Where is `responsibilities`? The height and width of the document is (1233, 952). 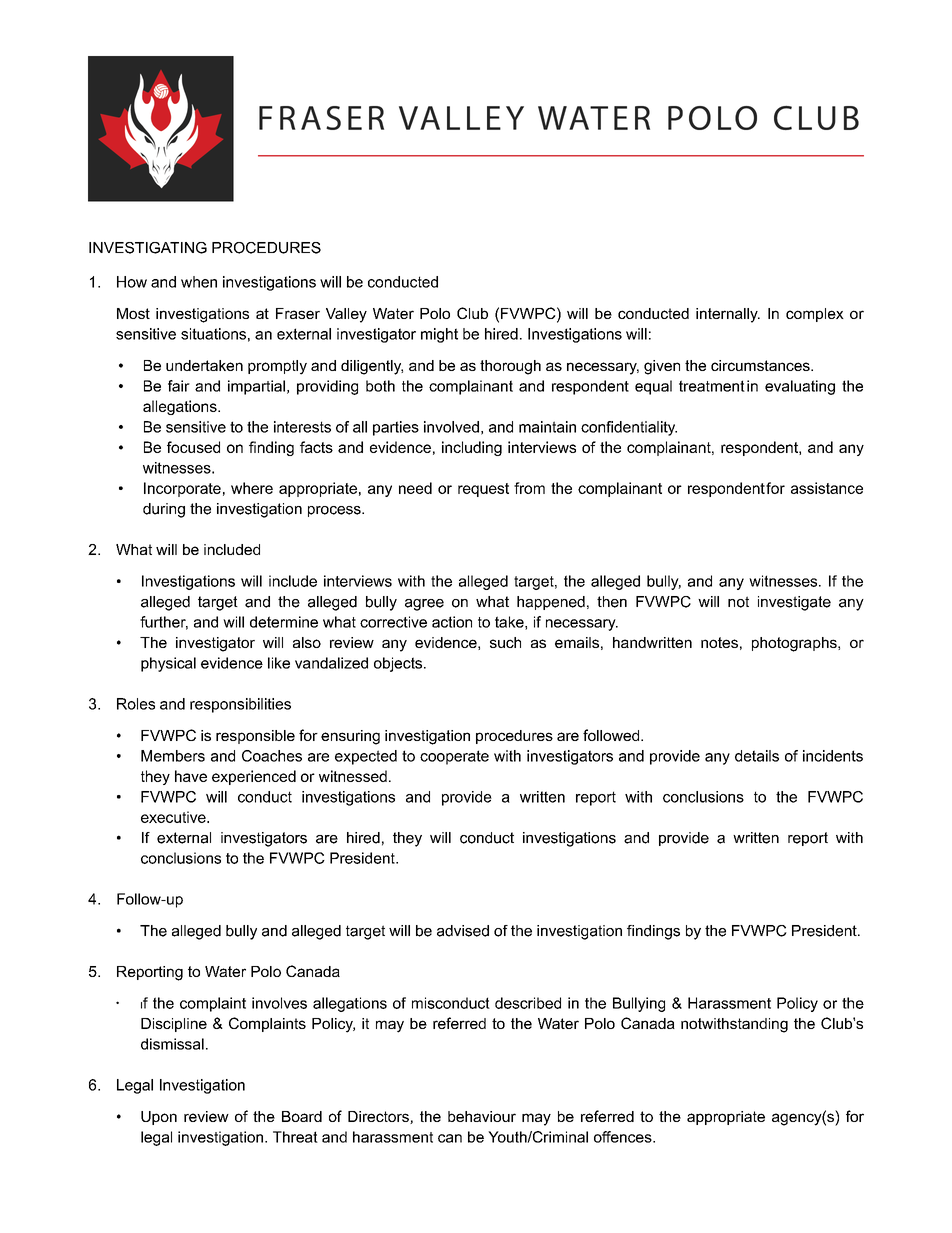
responsibilities is located at coordinates (240, 705).
